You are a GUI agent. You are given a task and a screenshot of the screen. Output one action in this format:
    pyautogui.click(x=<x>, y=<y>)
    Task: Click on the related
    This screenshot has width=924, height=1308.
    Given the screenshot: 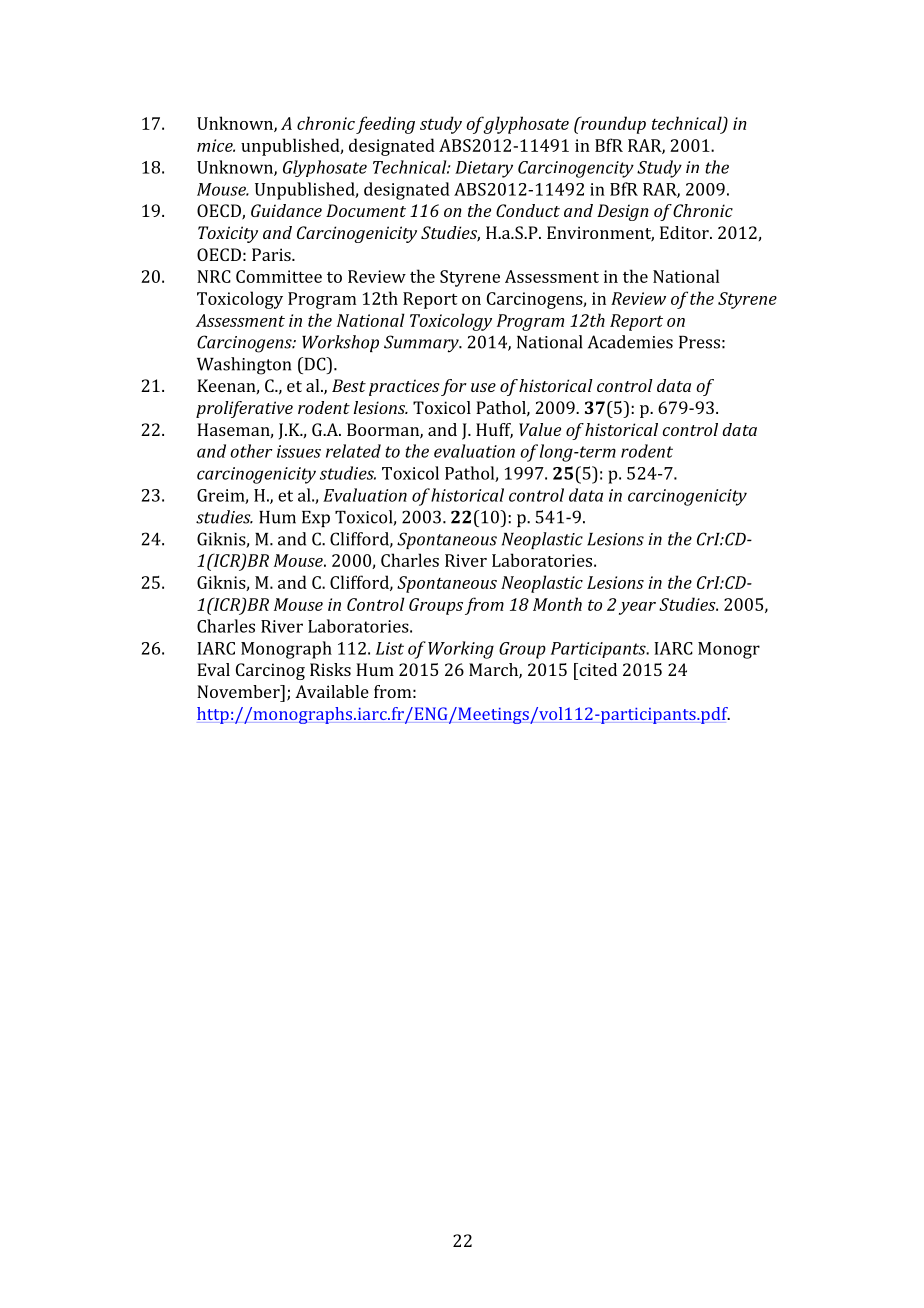 What is the action you would take?
    pyautogui.click(x=353, y=451)
